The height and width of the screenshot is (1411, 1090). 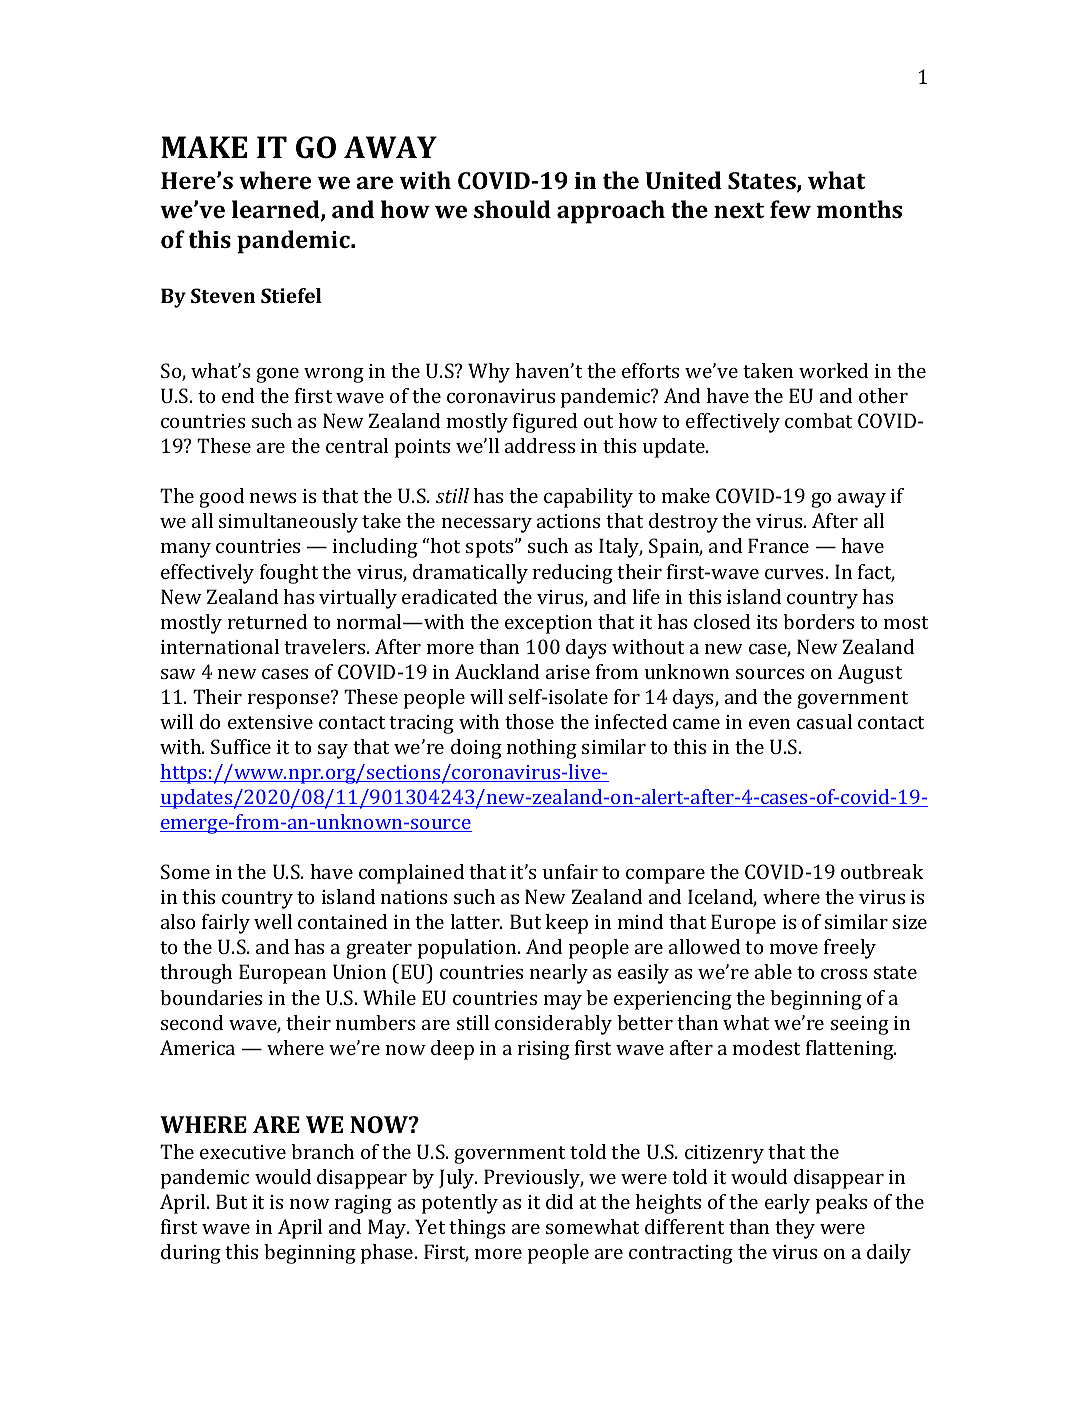 I want to click on did, so click(x=559, y=1201).
